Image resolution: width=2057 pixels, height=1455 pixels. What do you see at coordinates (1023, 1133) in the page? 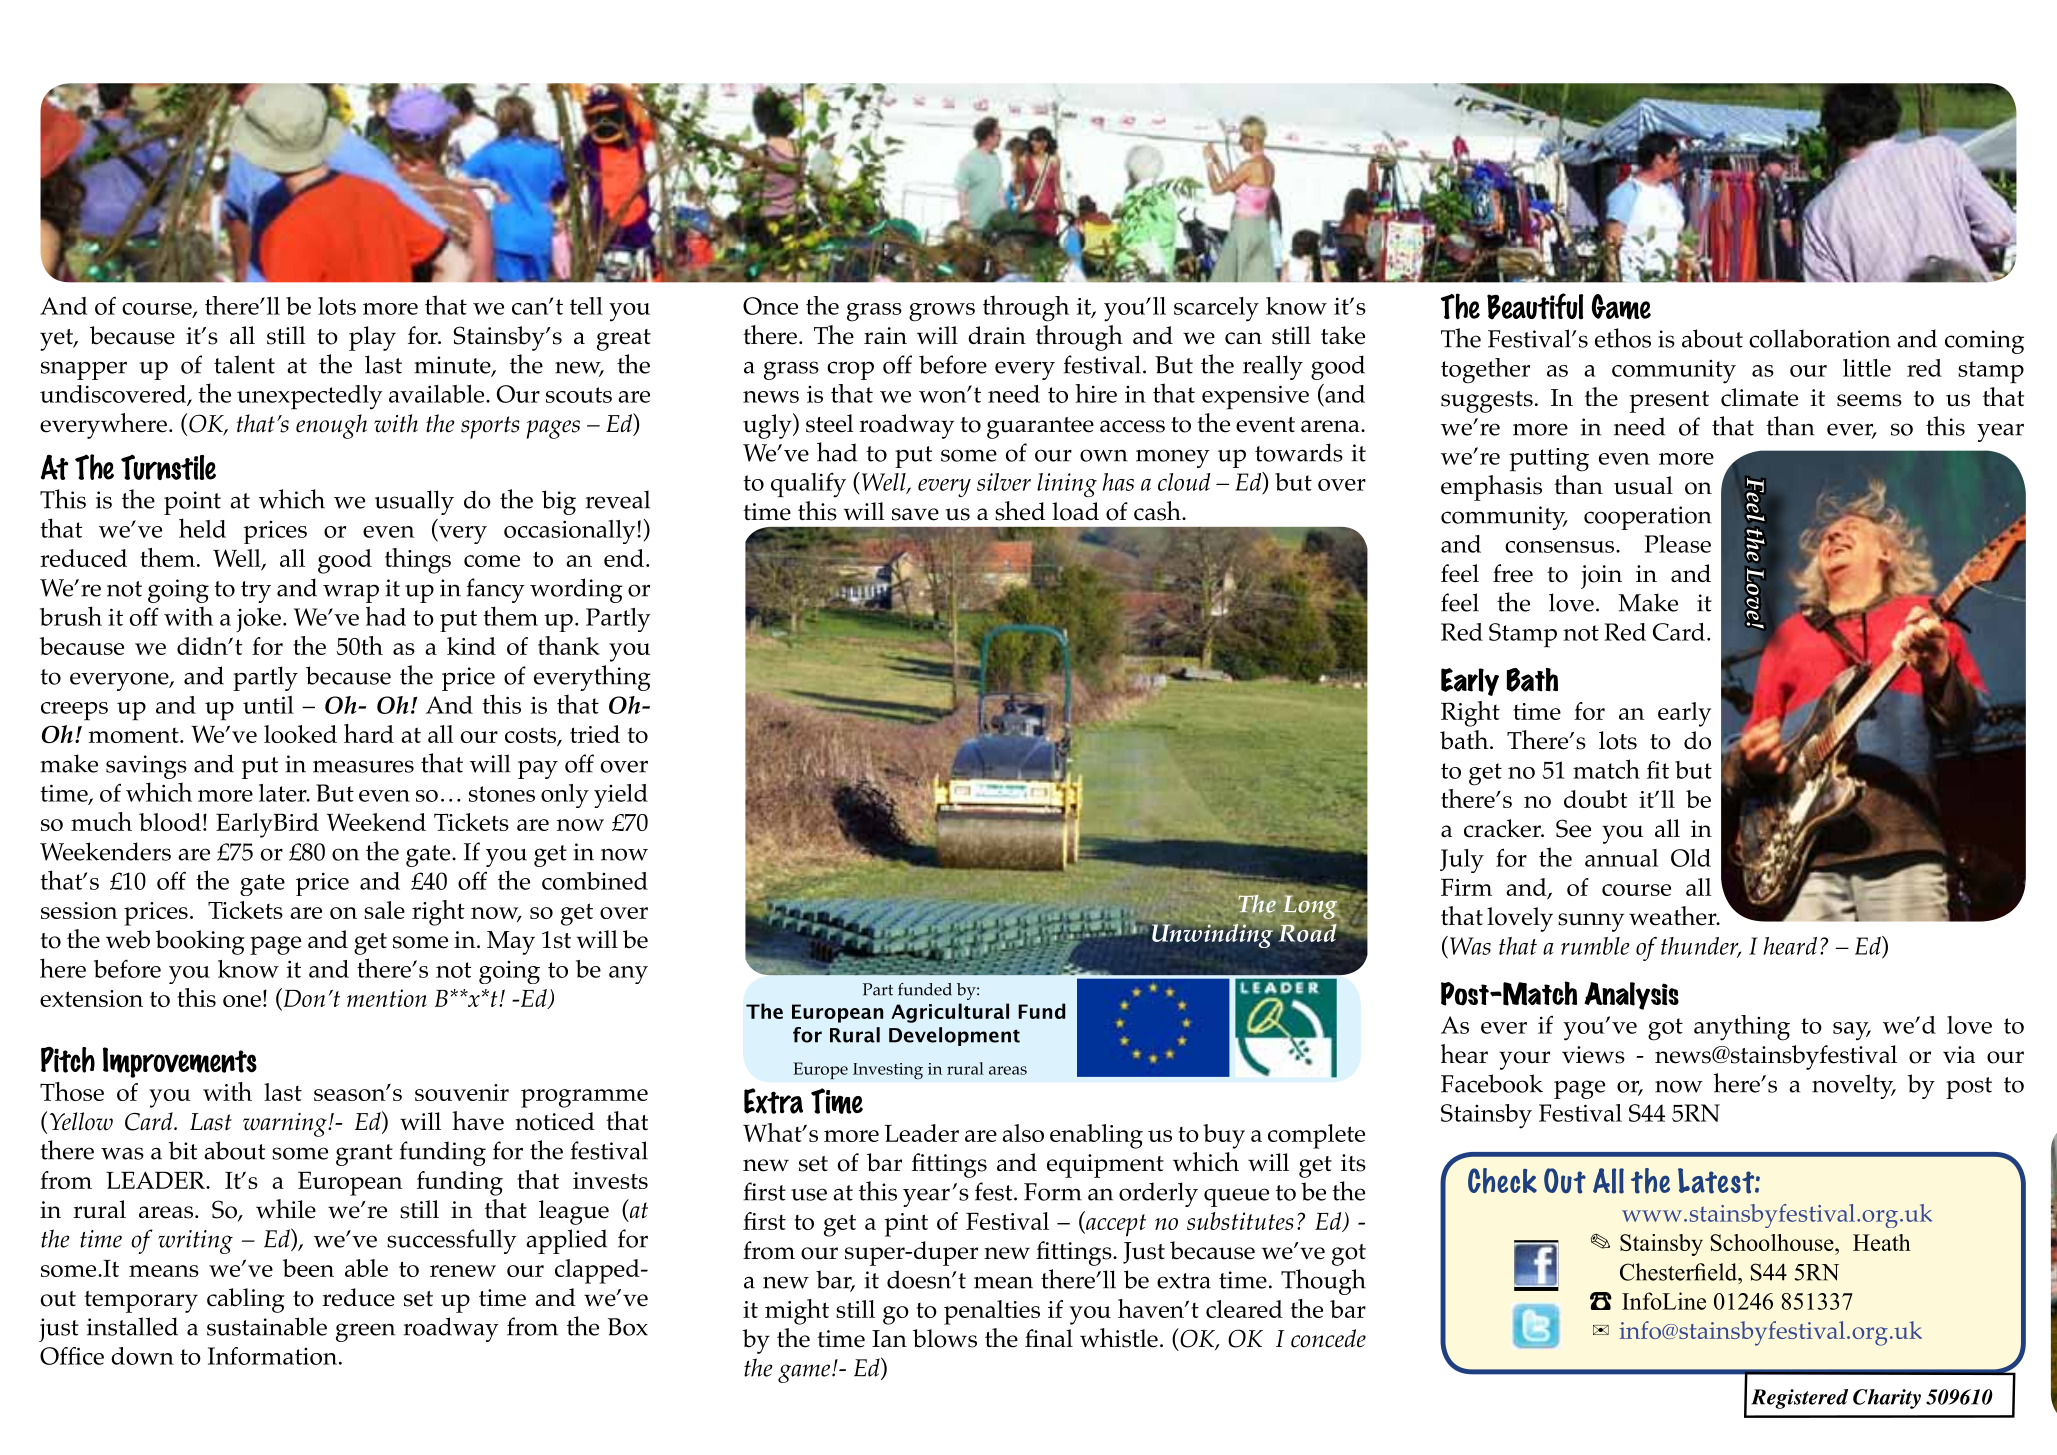
I see `also` at bounding box center [1023, 1133].
